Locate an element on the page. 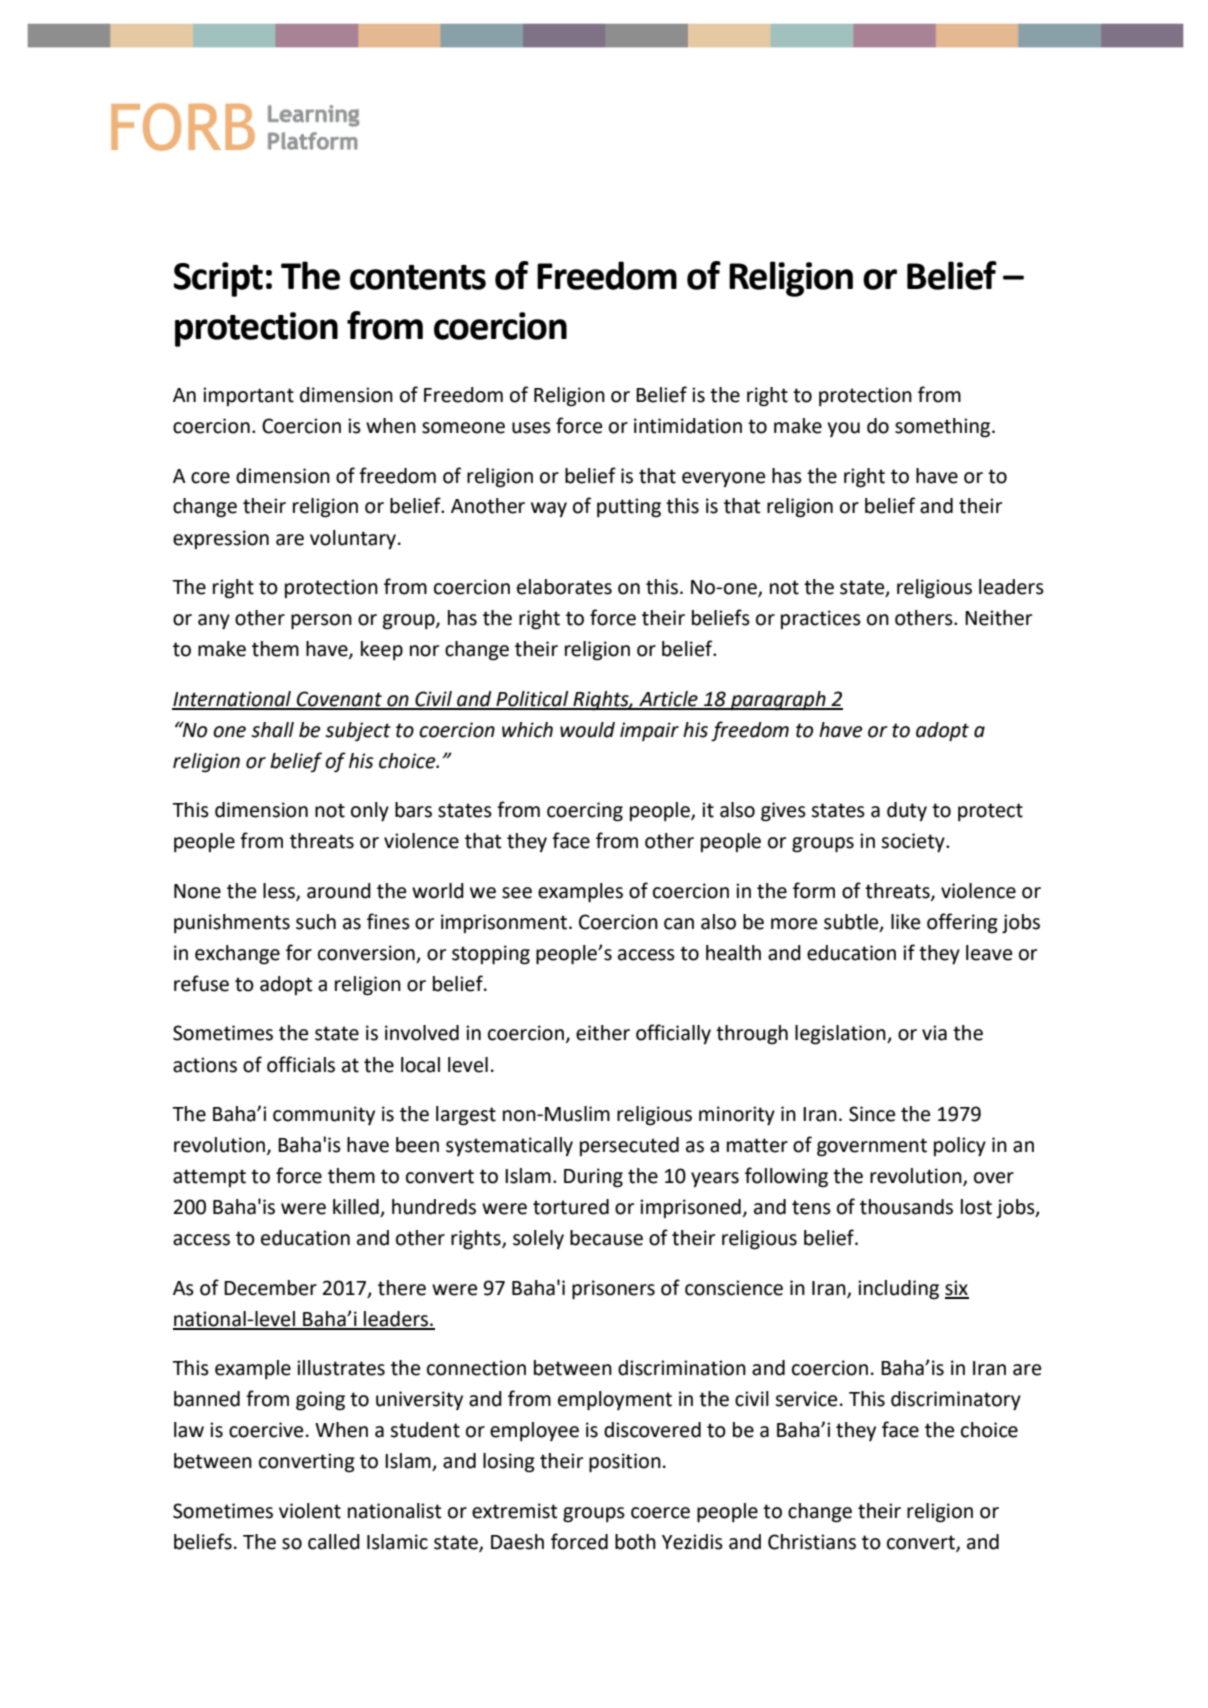  uses is located at coordinates (531, 428).
